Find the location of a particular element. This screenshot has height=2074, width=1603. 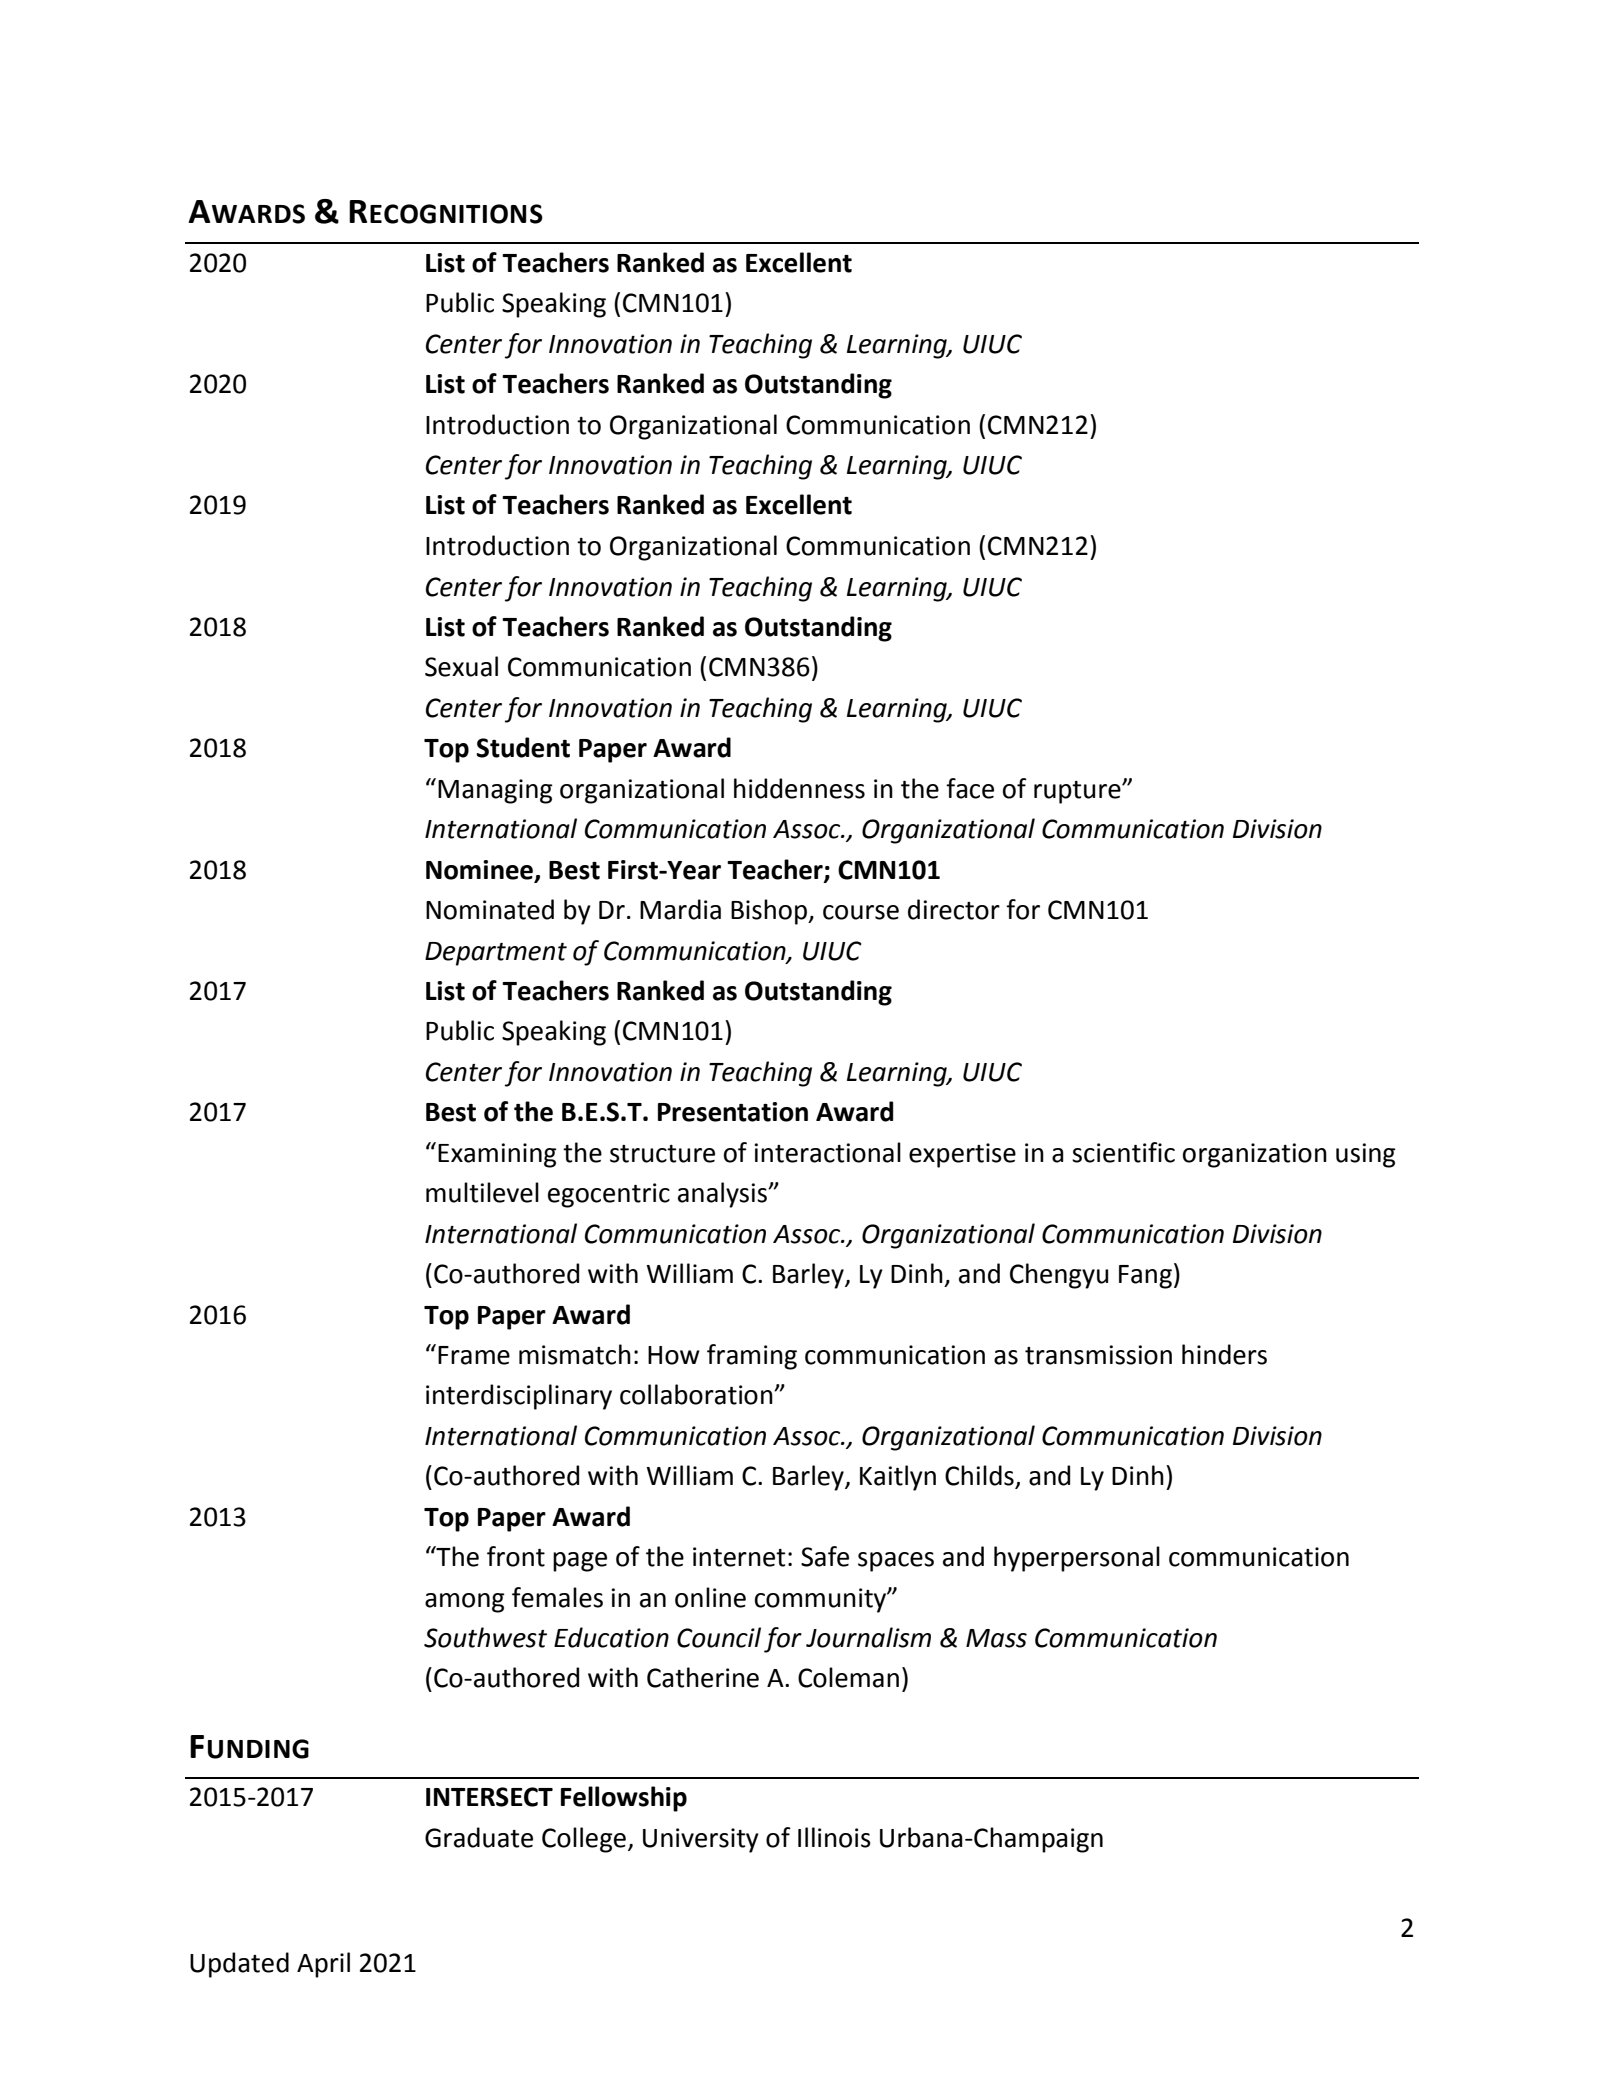

framing is located at coordinates (752, 1357).
